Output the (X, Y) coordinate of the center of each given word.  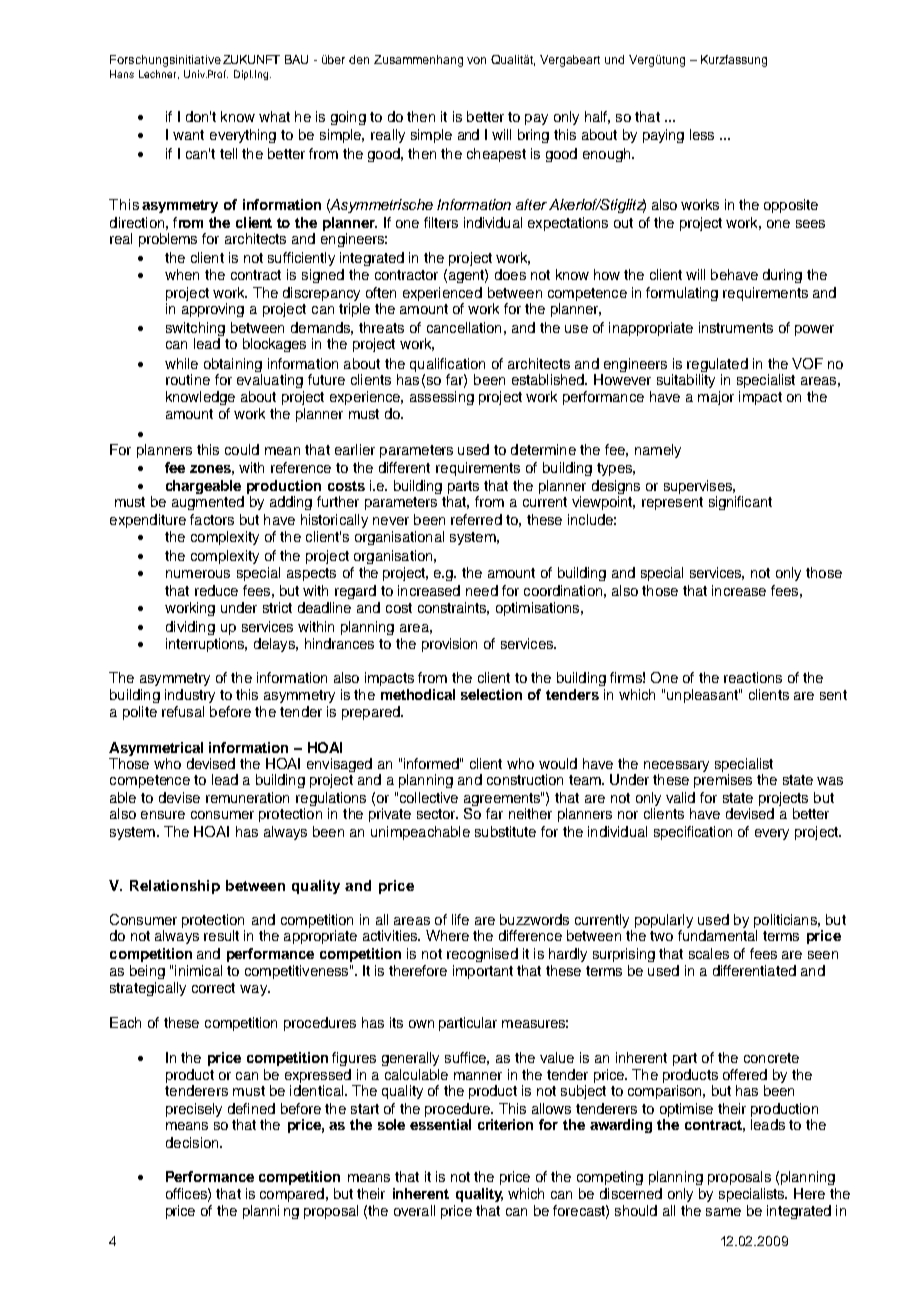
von (476, 60)
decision (193, 1142)
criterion (505, 1124)
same (723, 1212)
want (188, 135)
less (702, 134)
